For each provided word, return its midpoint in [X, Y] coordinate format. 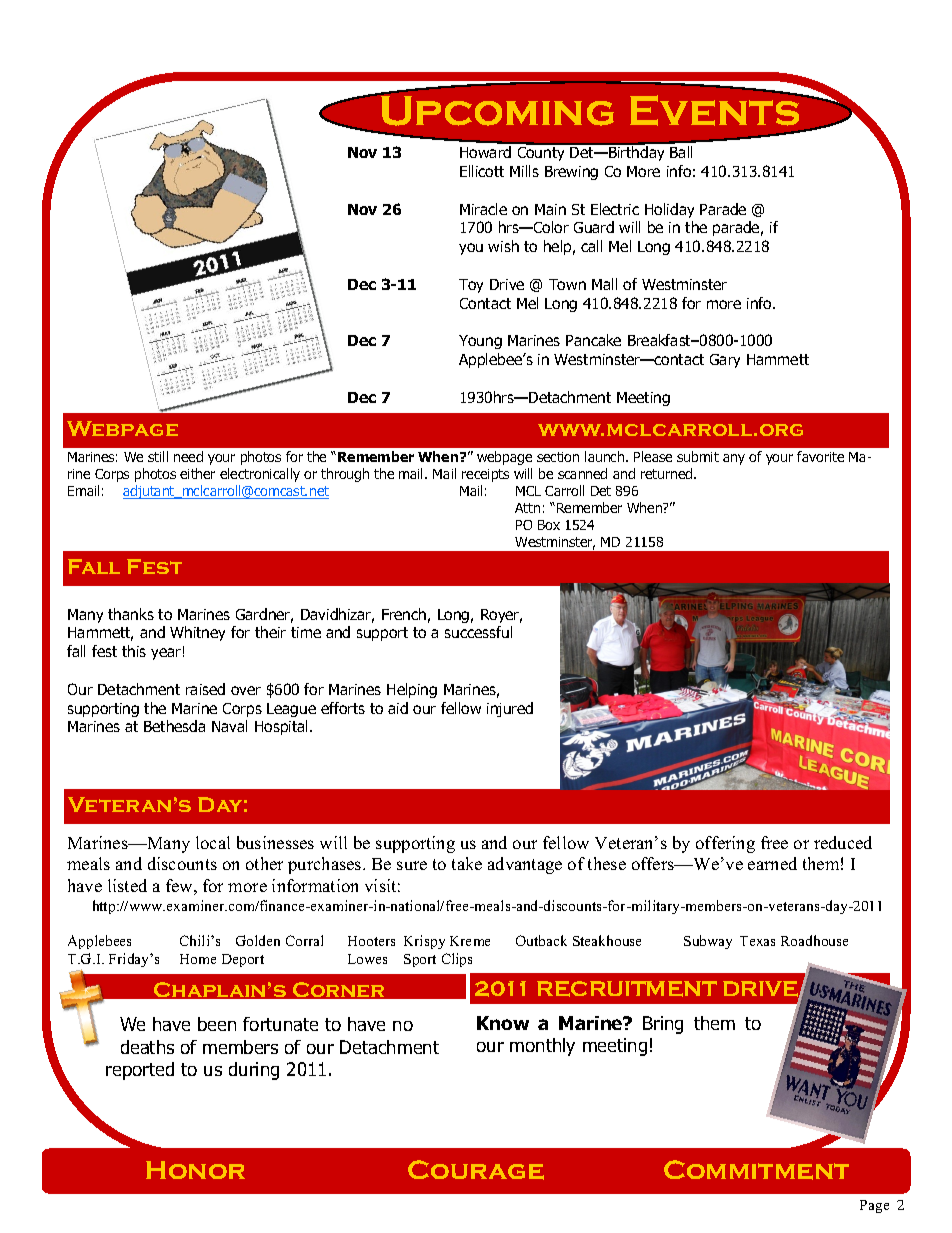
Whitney [197, 633]
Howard [485, 152]
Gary [725, 361]
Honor [195, 1170]
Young [480, 342]
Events [716, 109]
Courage [476, 1170]
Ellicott [482, 171]
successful [478, 632]
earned [772, 863]
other [264, 863]
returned [668, 473]
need [188, 456]
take [467, 863]
